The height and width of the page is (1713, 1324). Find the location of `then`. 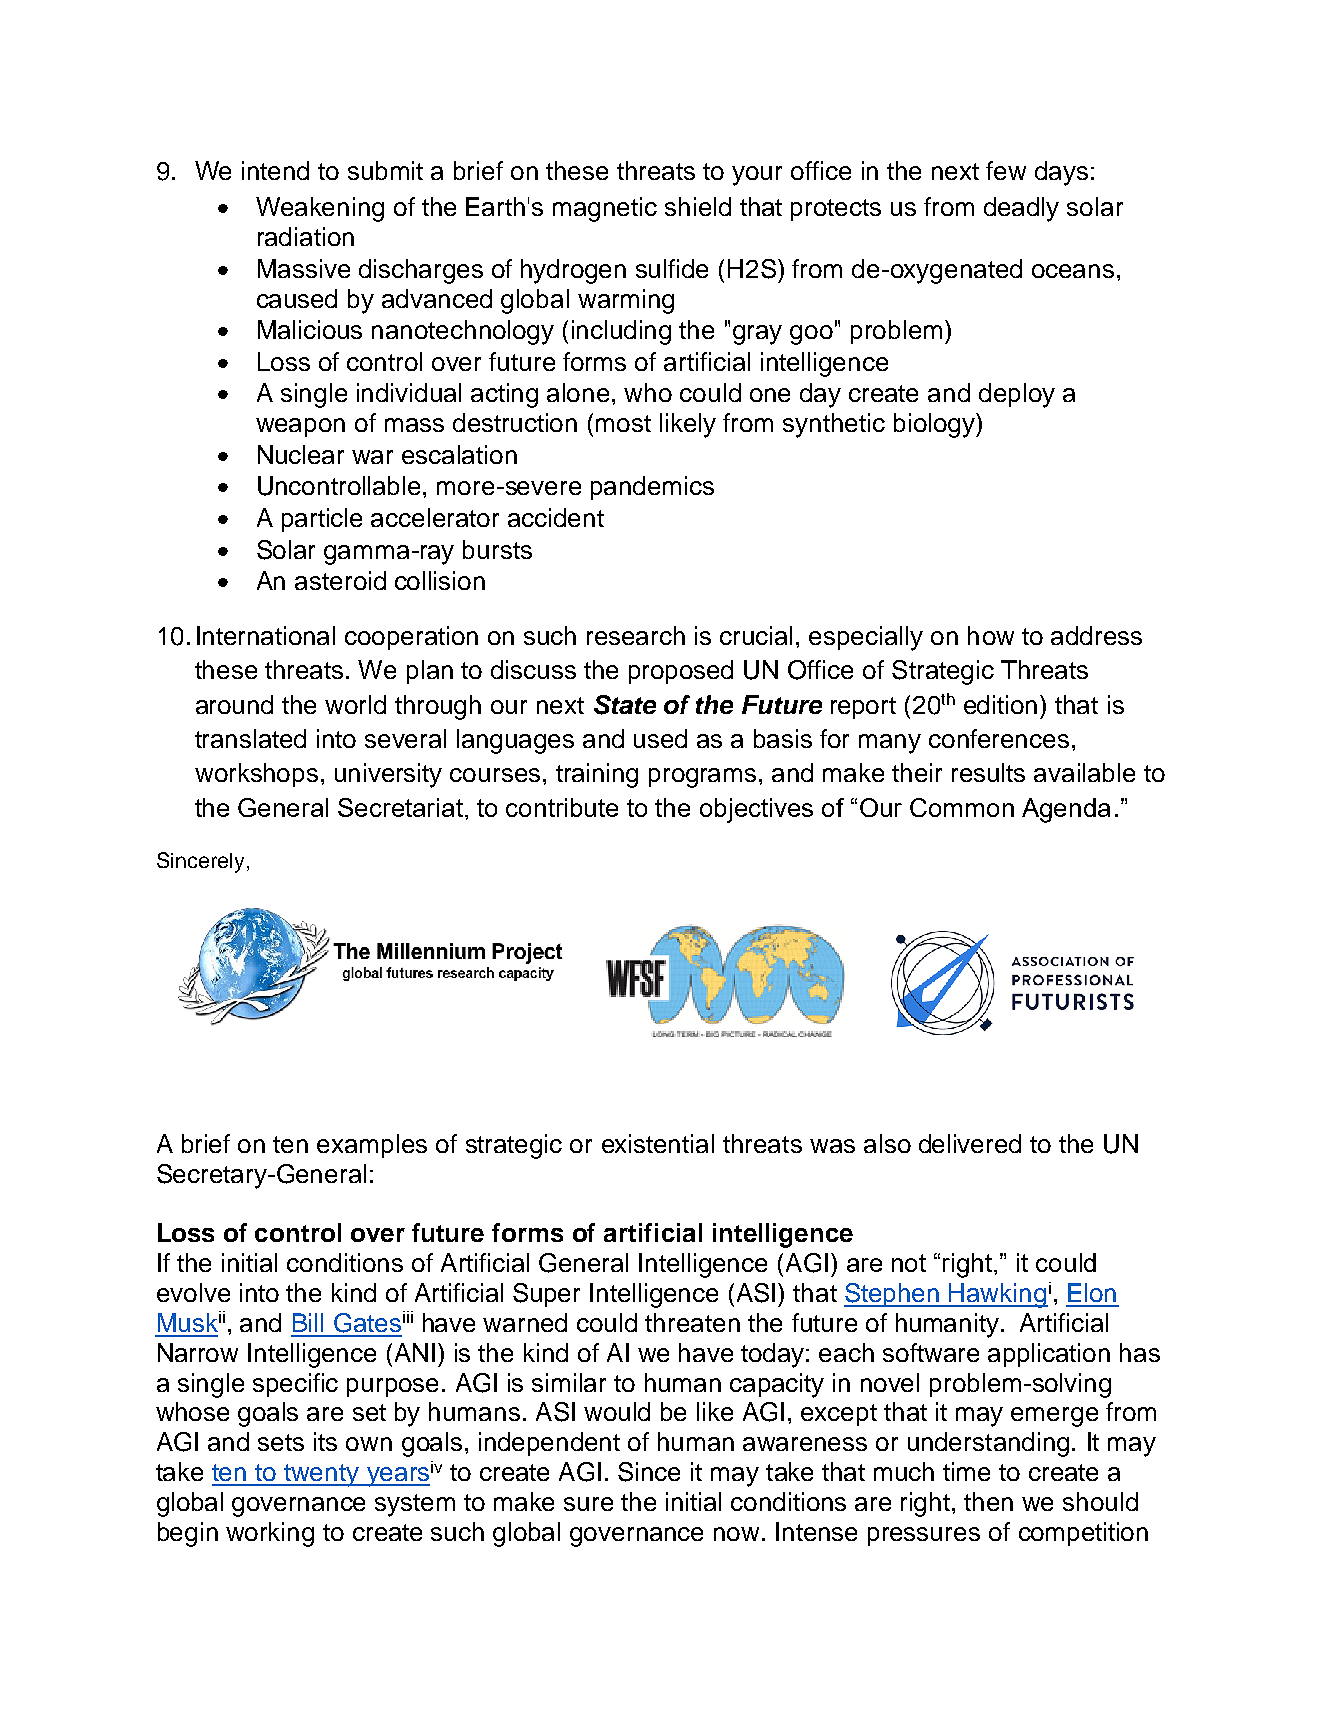

then is located at coordinates (988, 1501).
